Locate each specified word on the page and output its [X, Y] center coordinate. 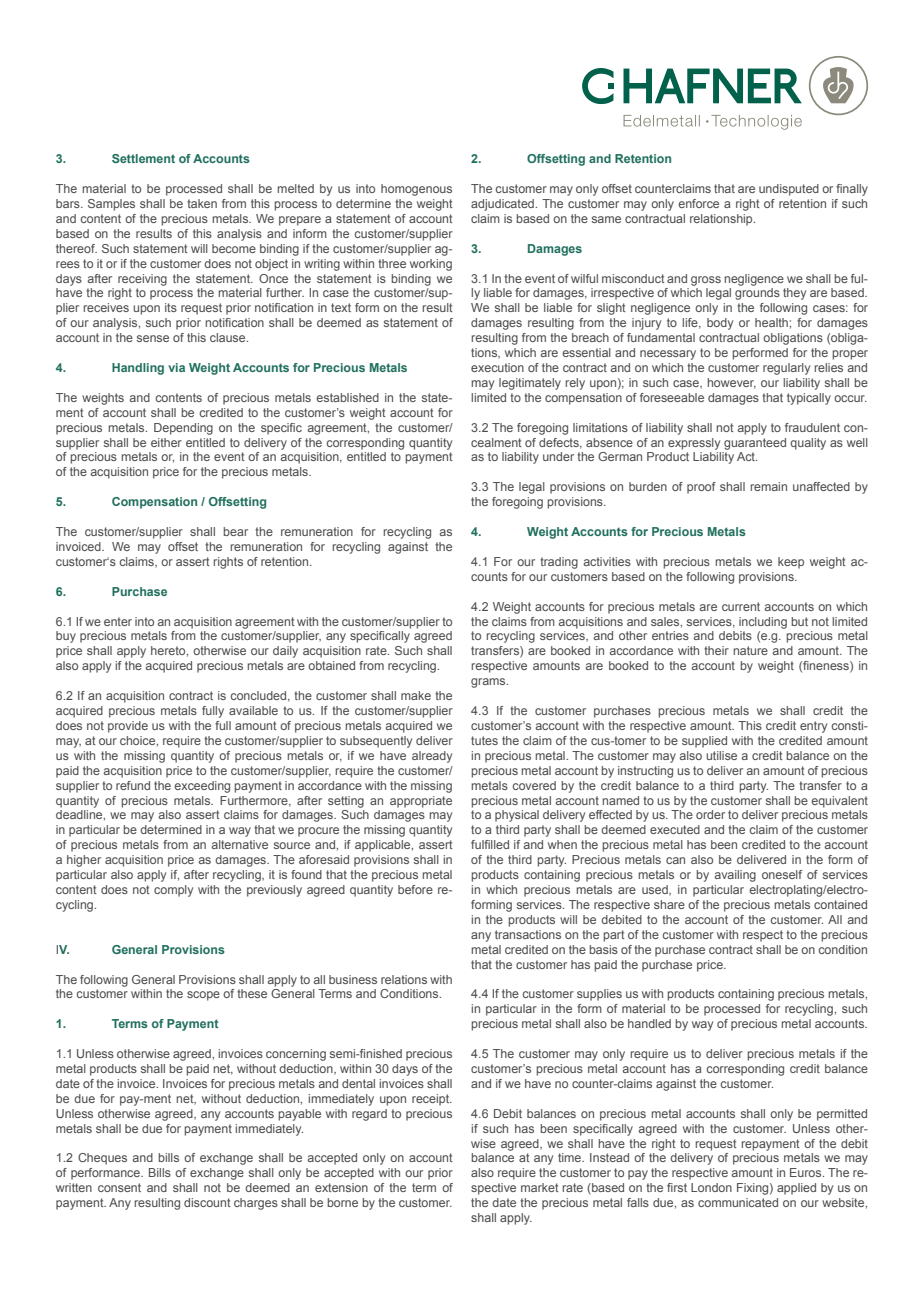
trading [559, 563]
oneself [782, 874]
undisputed [789, 190]
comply [173, 891]
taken [202, 203]
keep [791, 563]
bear [235, 531]
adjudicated [503, 205]
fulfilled [490, 844]
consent [119, 1187]
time [571, 1157]
